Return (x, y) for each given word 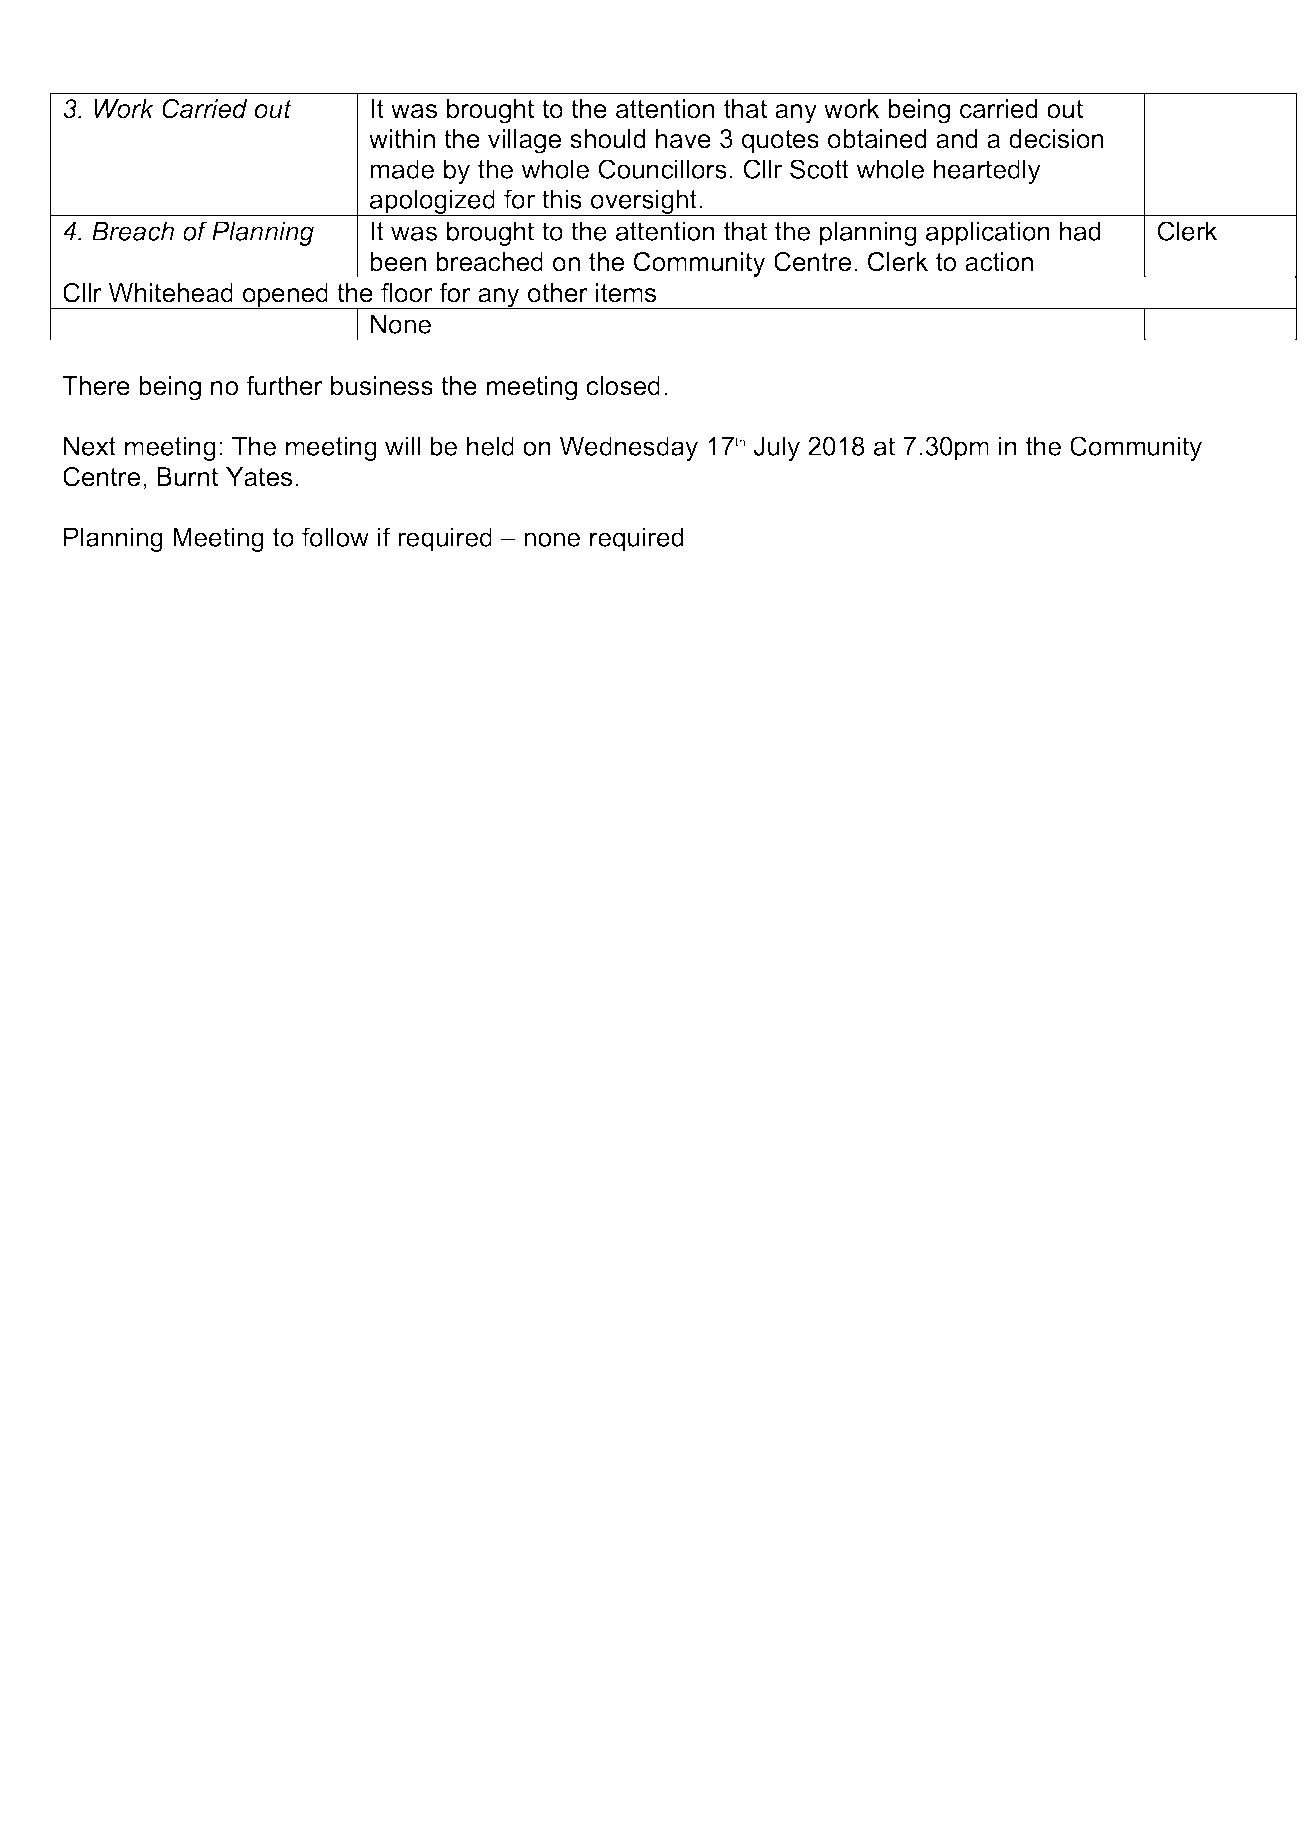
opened (285, 296)
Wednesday (629, 448)
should (607, 139)
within (402, 138)
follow (335, 537)
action (999, 262)
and (956, 139)
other (558, 293)
